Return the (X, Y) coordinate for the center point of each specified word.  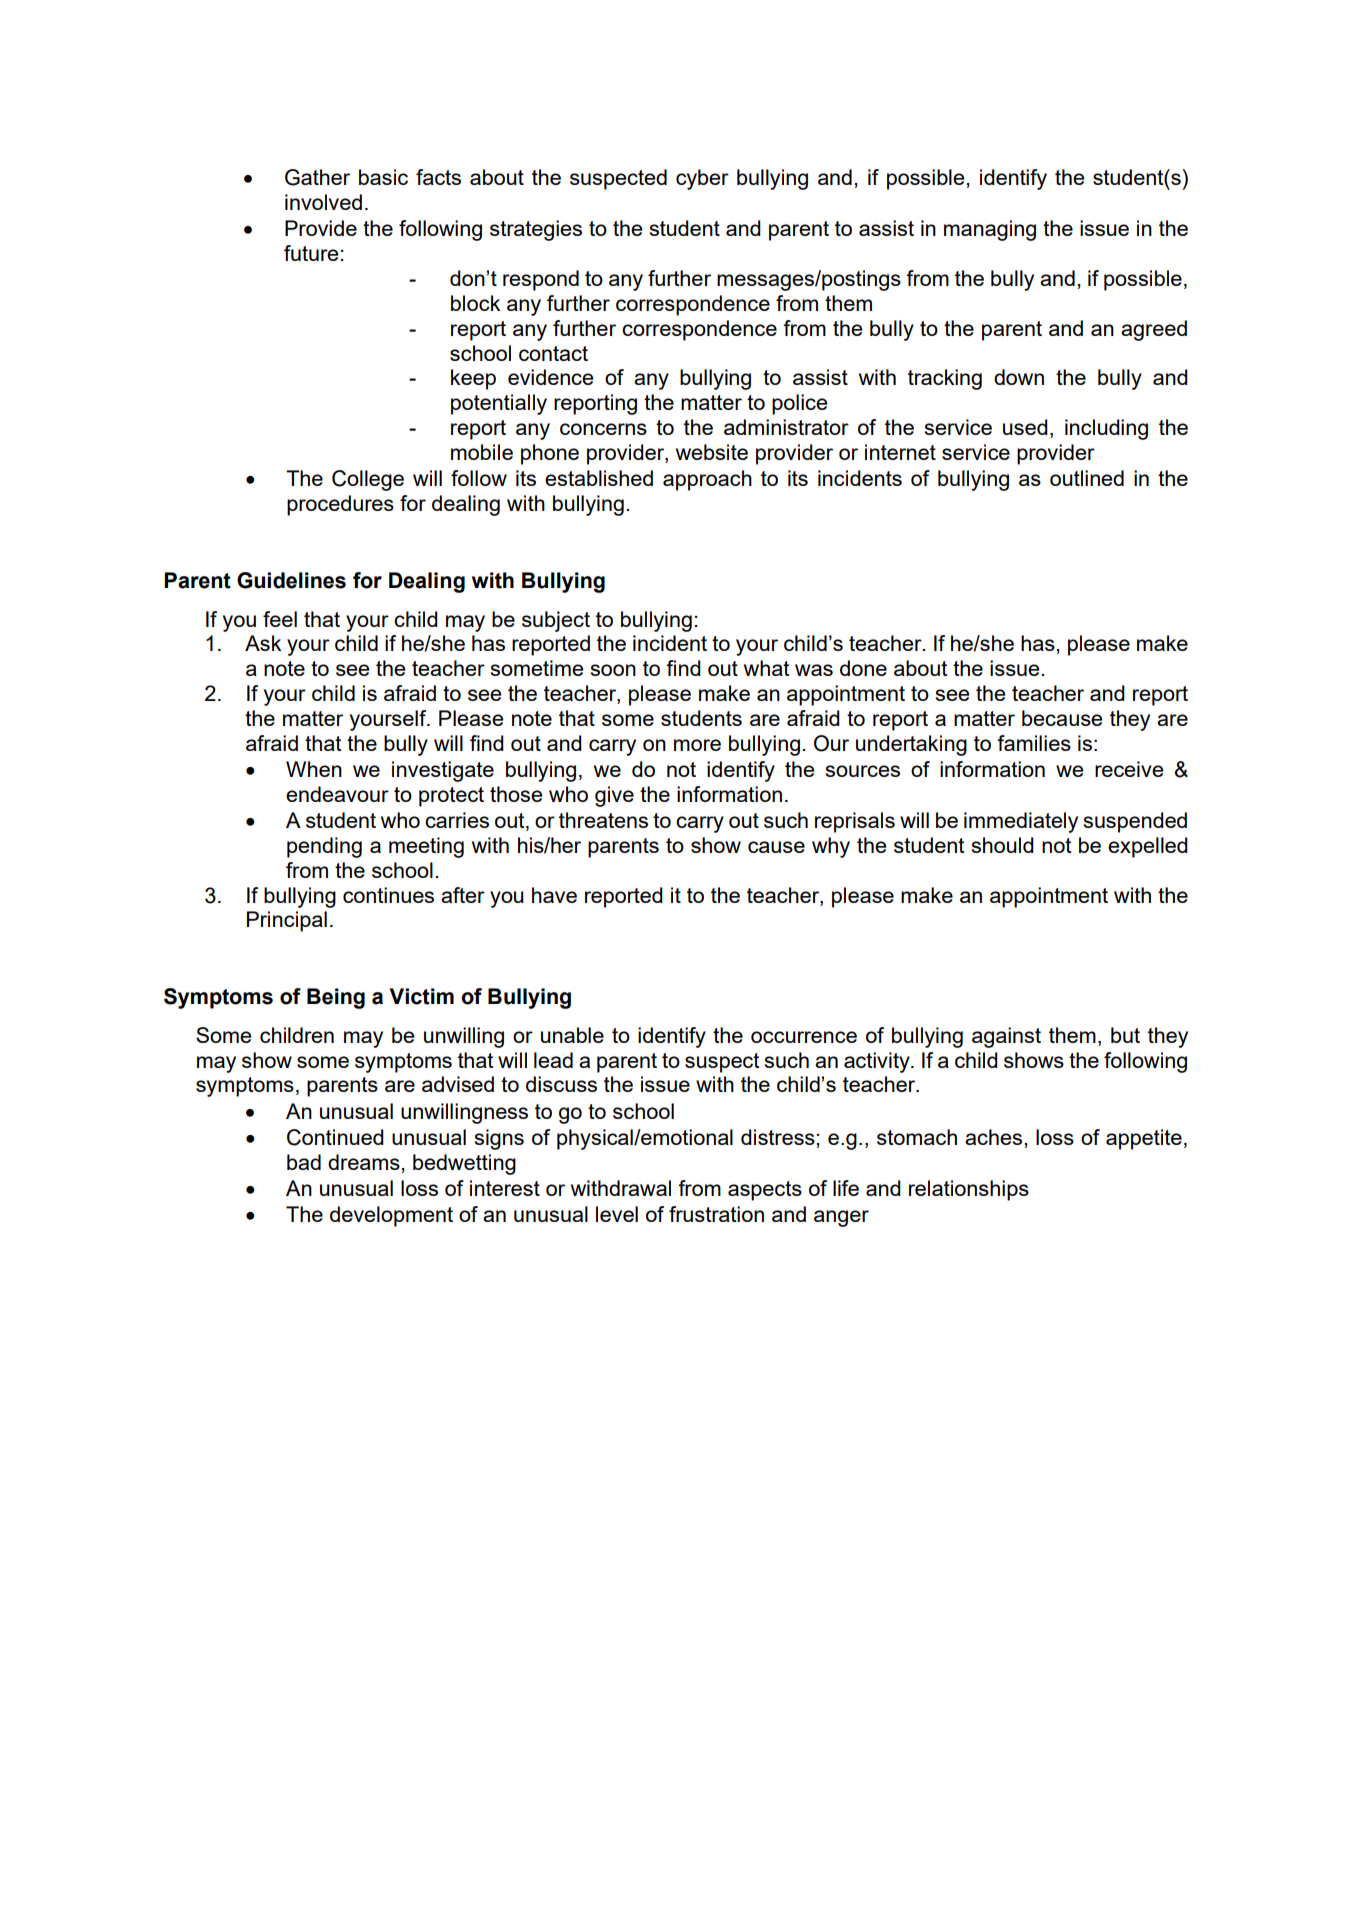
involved (323, 202)
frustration (716, 1214)
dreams (365, 1162)
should (1002, 845)
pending (324, 847)
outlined (1087, 478)
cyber (702, 179)
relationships (969, 1190)
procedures (340, 505)
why (831, 847)
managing (990, 230)
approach (707, 480)
